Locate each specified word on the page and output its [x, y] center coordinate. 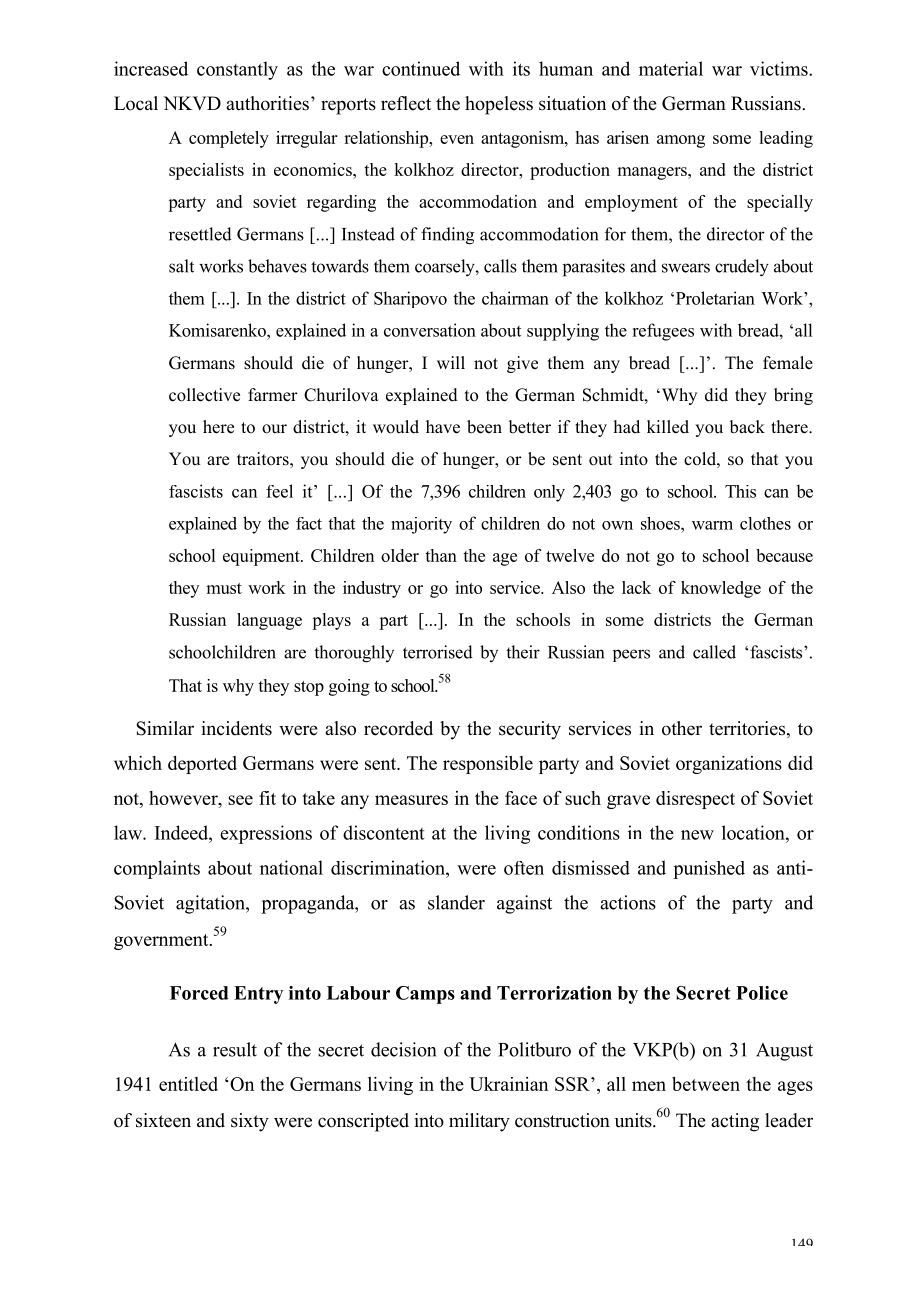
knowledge [721, 589]
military [479, 1122]
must [224, 588]
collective [204, 395]
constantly [237, 70]
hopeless [499, 105]
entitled [188, 1084]
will [451, 362]
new [697, 835]
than [441, 555]
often [524, 868]
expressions [266, 834]
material [671, 68]
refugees [663, 332]
